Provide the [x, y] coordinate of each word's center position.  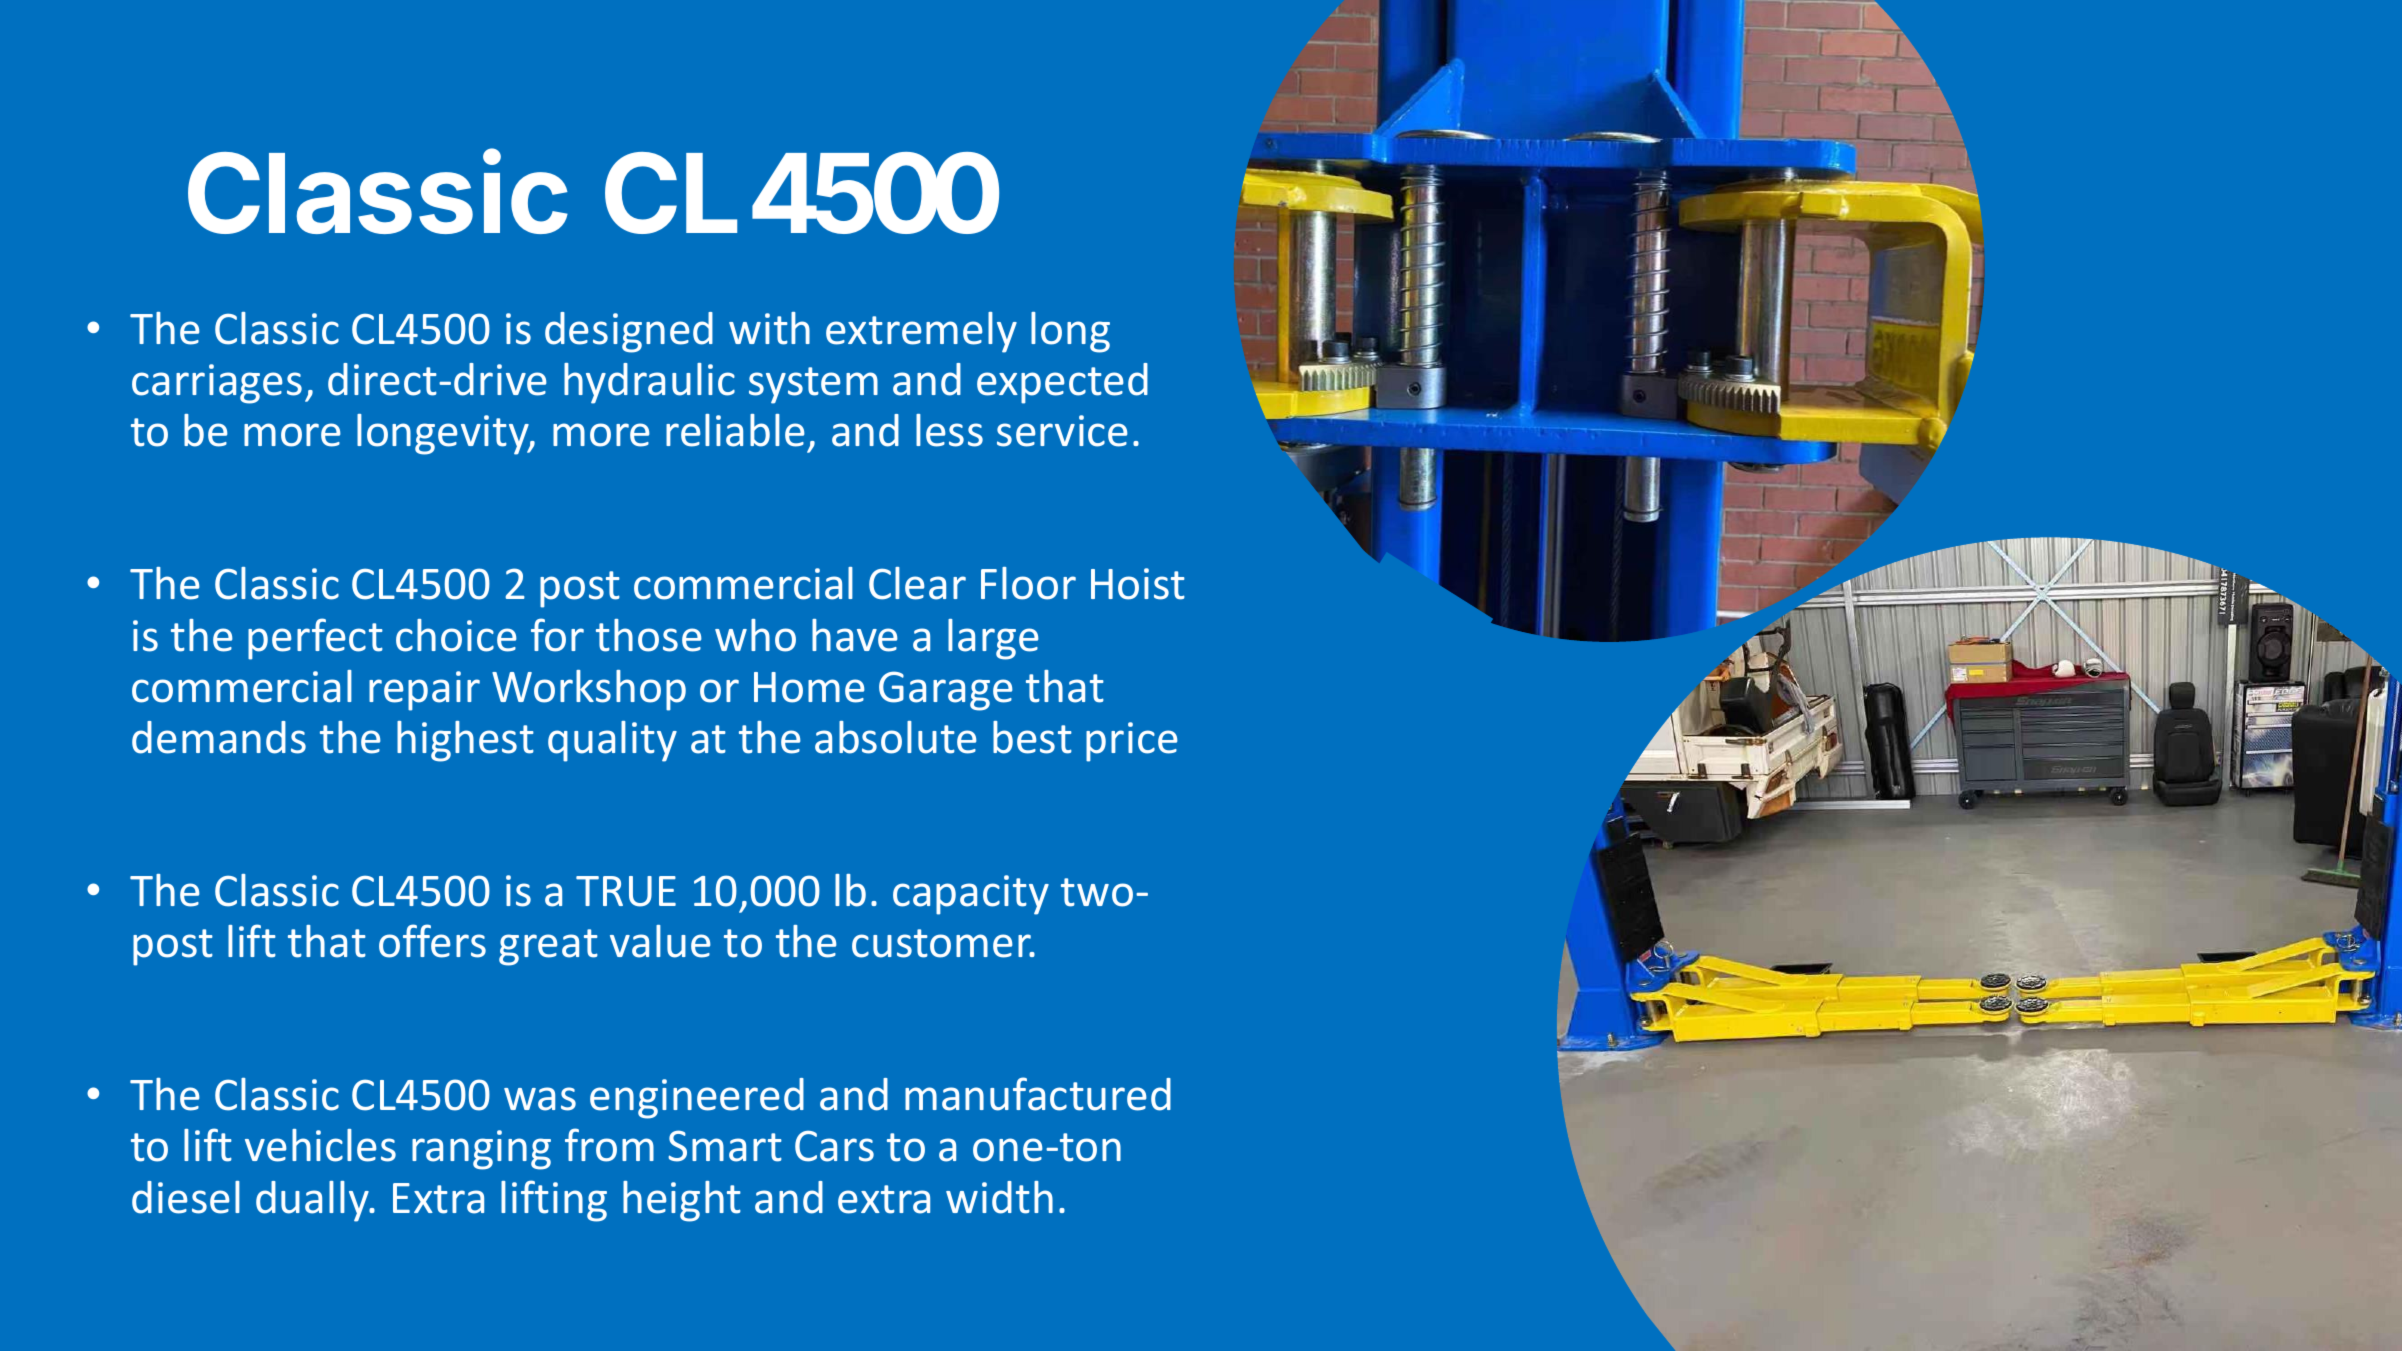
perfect [315, 639]
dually [314, 1201]
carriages [217, 384]
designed [629, 332]
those [649, 635]
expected [1062, 383]
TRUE [626, 891]
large [993, 639]
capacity [971, 895]
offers [432, 941]
